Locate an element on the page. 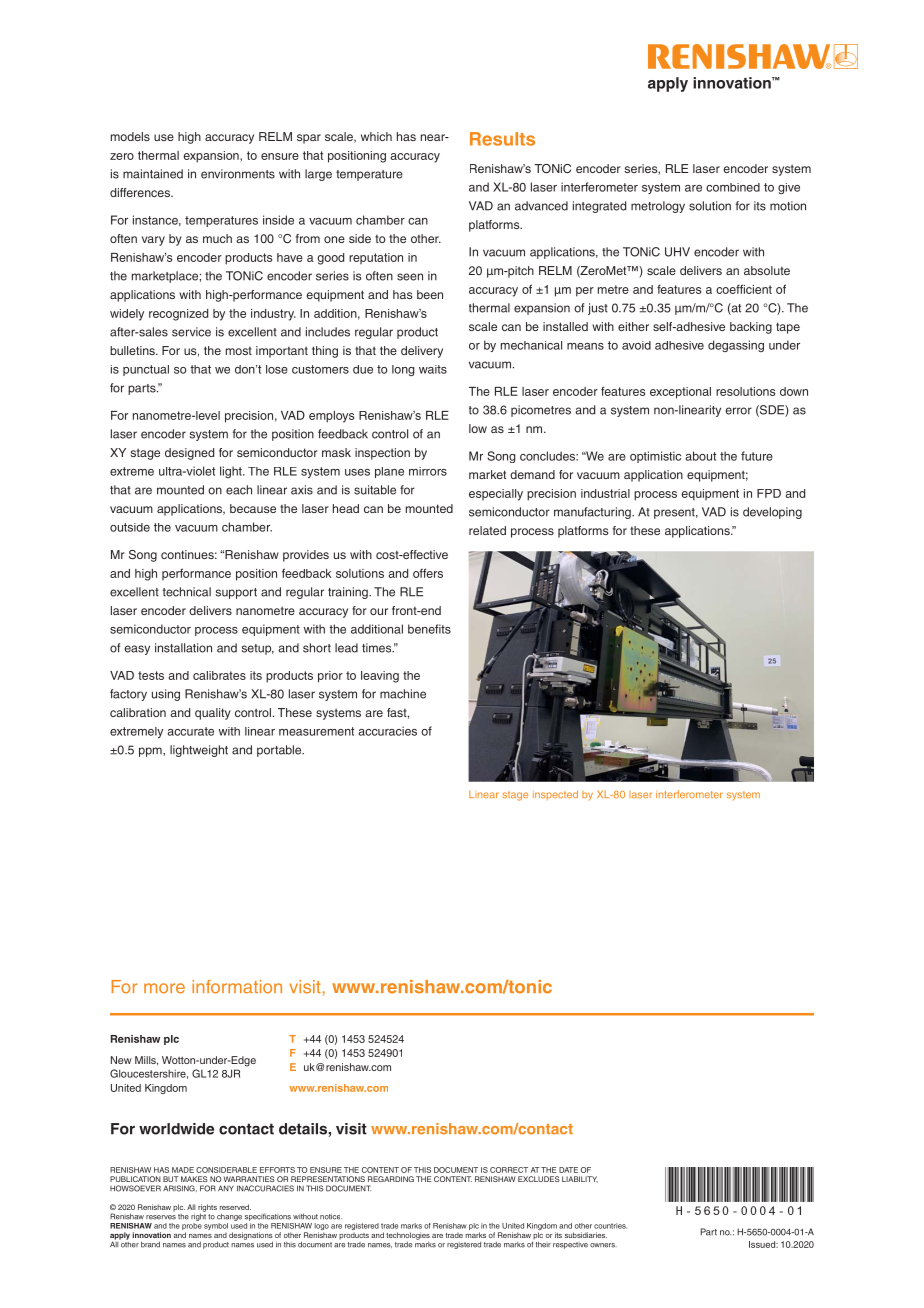  combined is located at coordinates (733, 187).
